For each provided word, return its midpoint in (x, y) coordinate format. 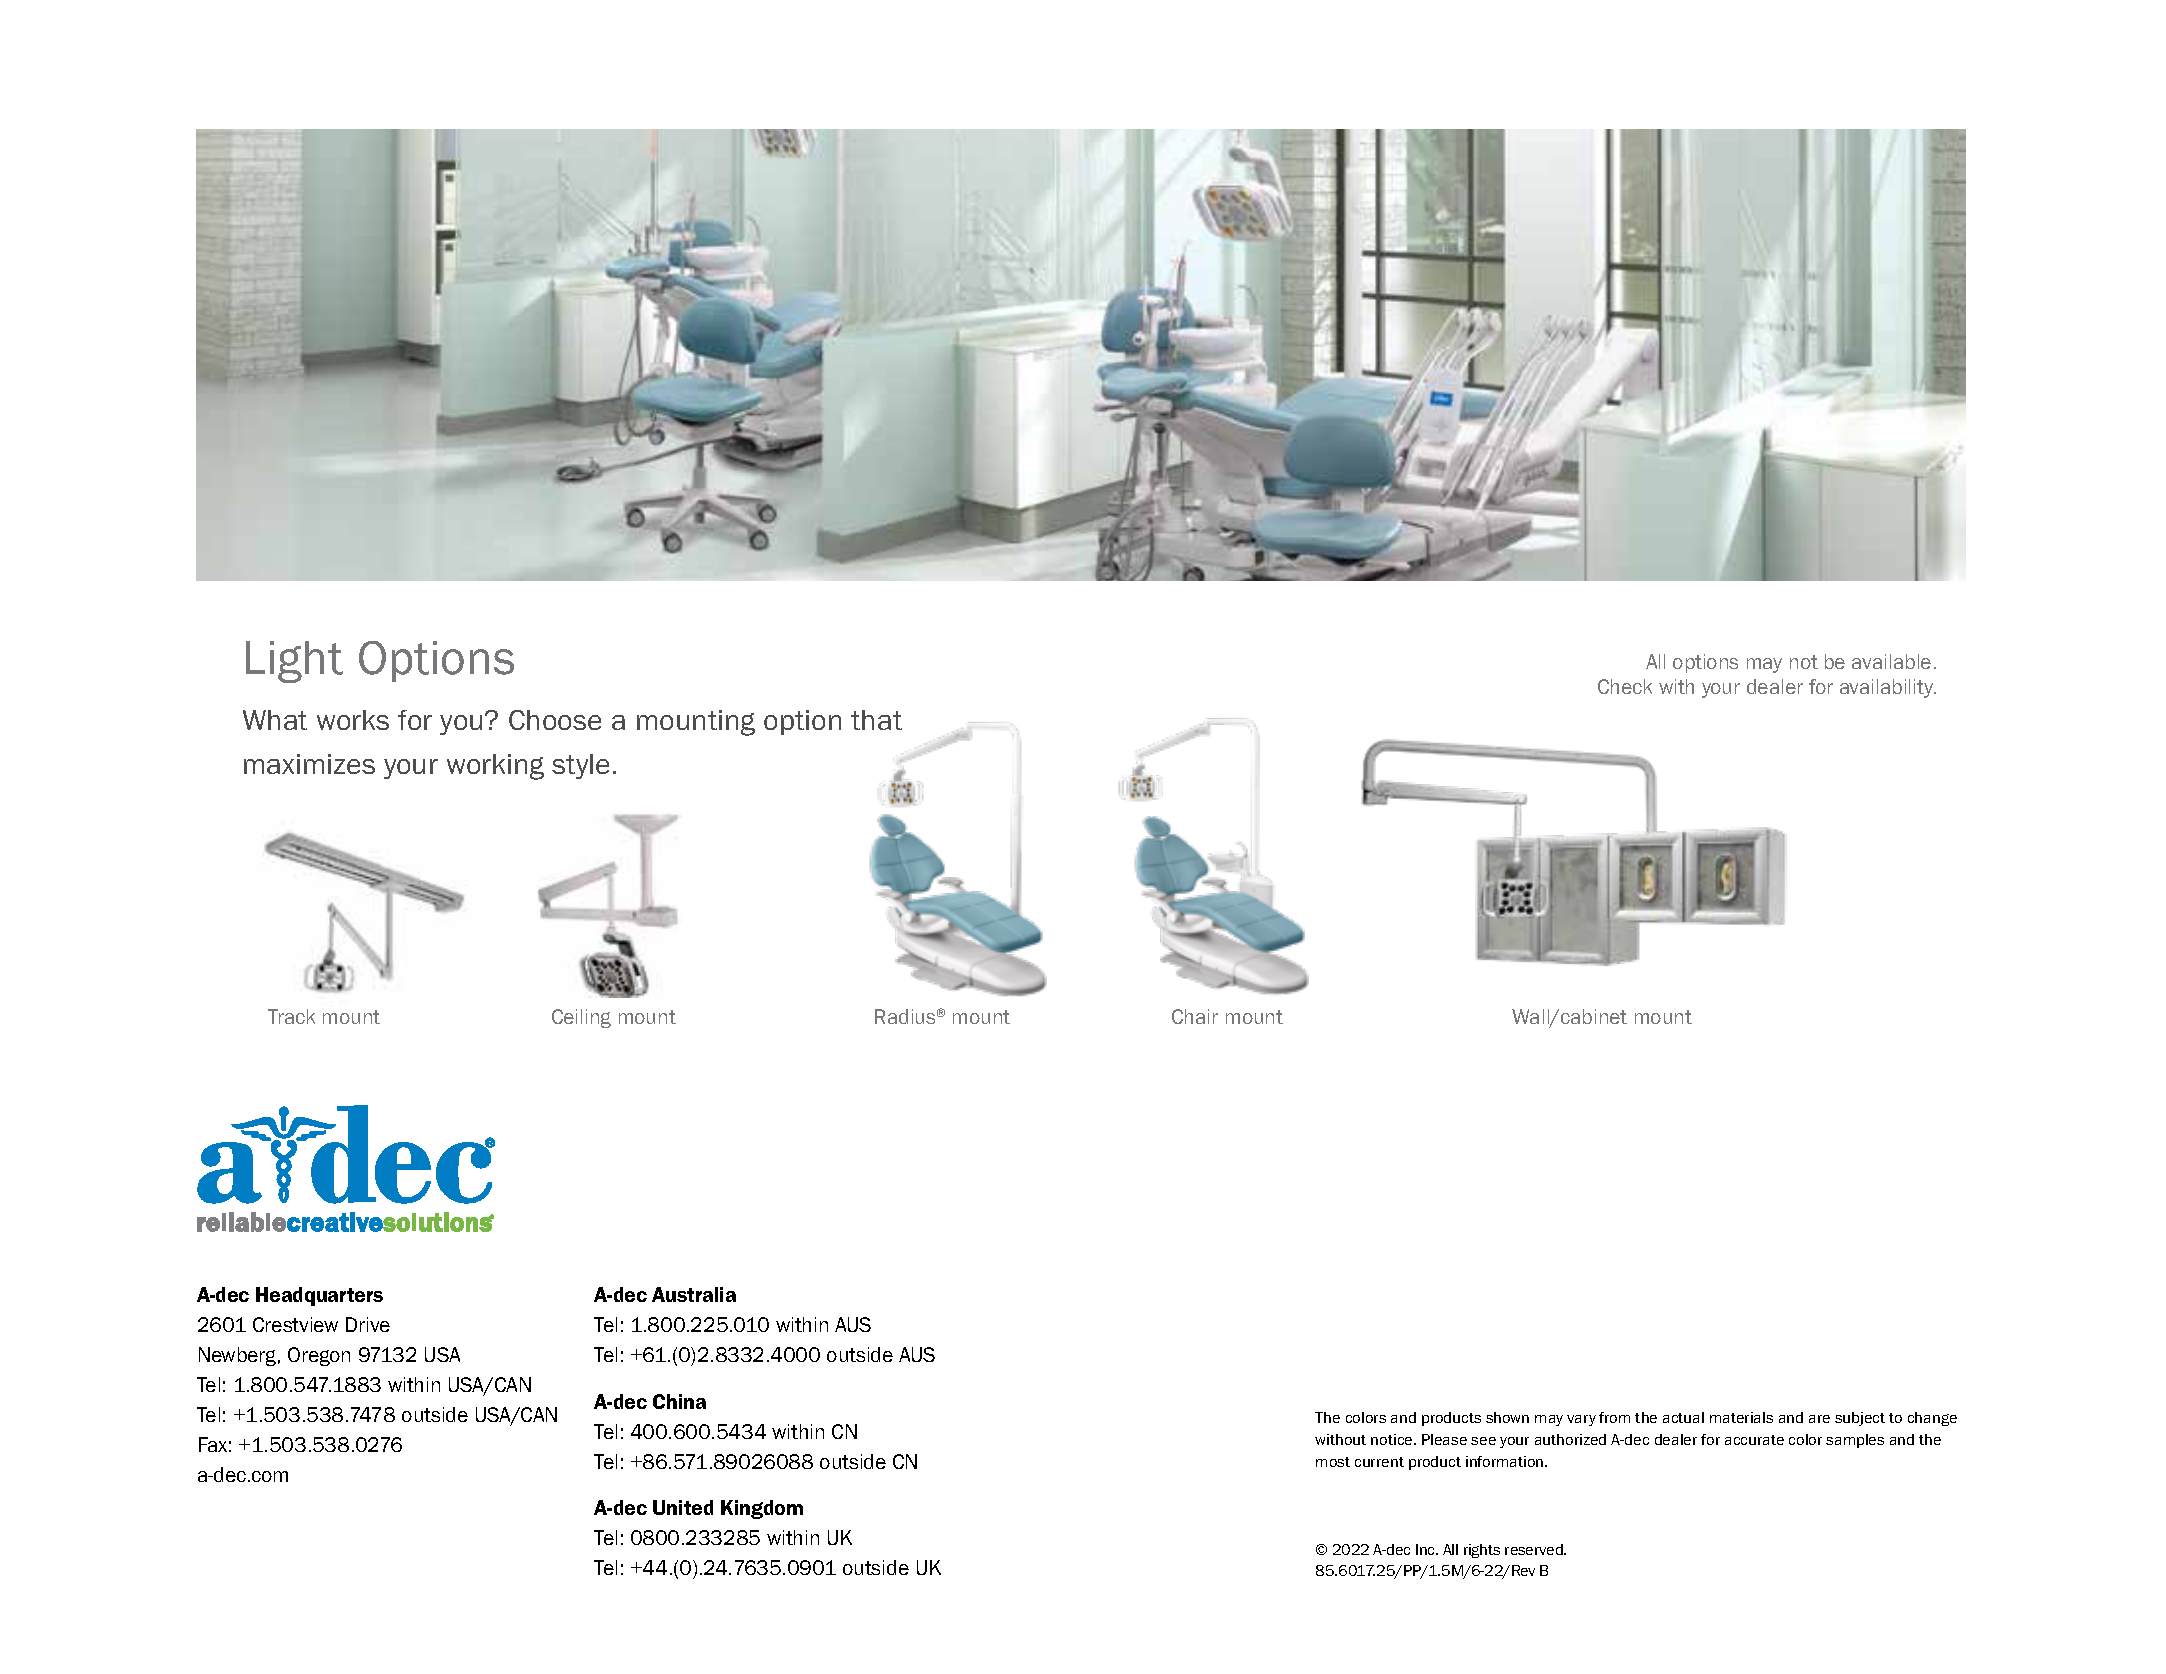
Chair (1195, 1016)
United (683, 1507)
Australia (694, 1294)
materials (1741, 1417)
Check (1625, 686)
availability (1888, 688)
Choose (555, 720)
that (876, 720)
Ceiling (581, 1018)
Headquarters (319, 1296)
